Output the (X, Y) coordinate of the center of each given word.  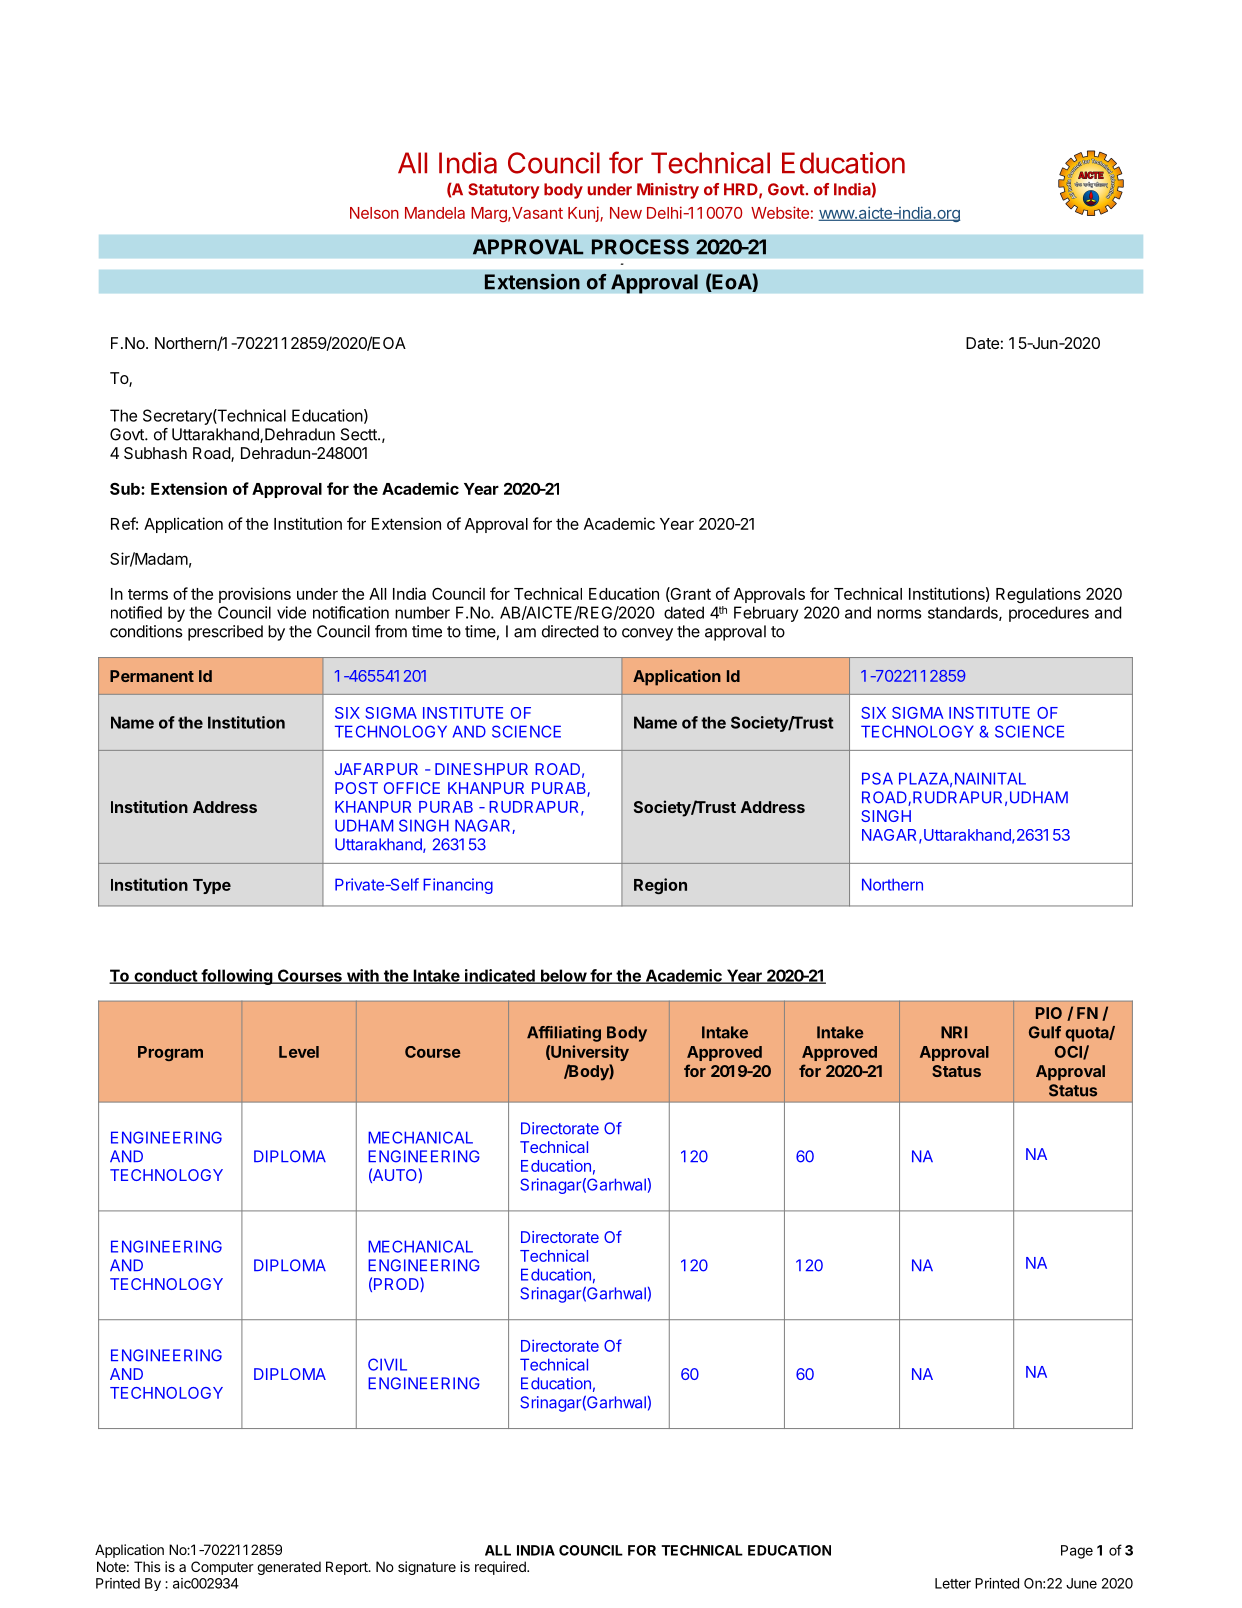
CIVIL (387, 1364)
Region (660, 886)
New (626, 213)
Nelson (374, 213)
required (501, 1568)
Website (780, 212)
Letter (953, 1583)
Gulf (1045, 1032)
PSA (877, 778)
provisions (255, 595)
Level (299, 1052)
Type (212, 886)
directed (570, 631)
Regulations (1038, 595)
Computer (222, 1568)
